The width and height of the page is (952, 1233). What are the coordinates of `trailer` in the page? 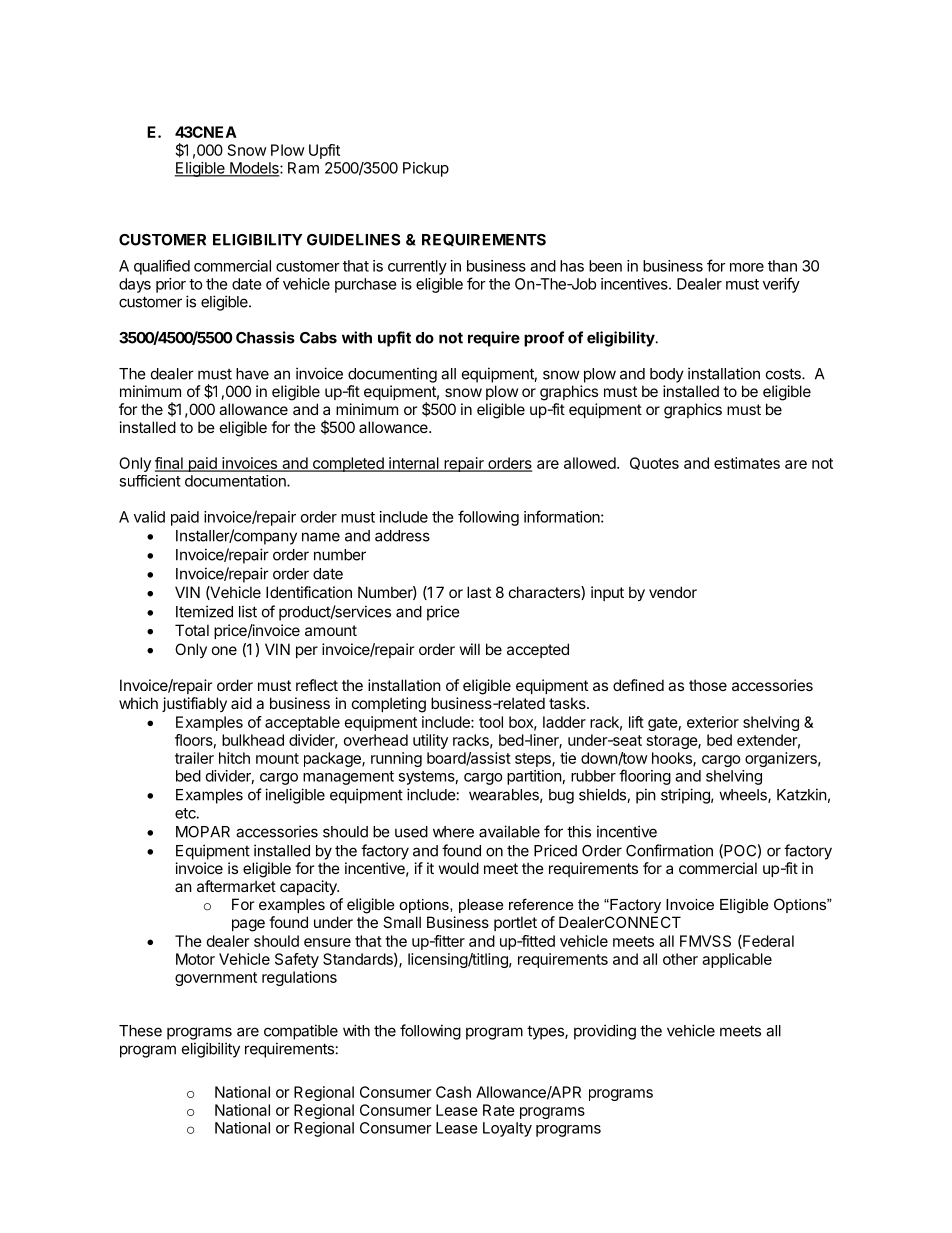 It's located at (194, 758).
